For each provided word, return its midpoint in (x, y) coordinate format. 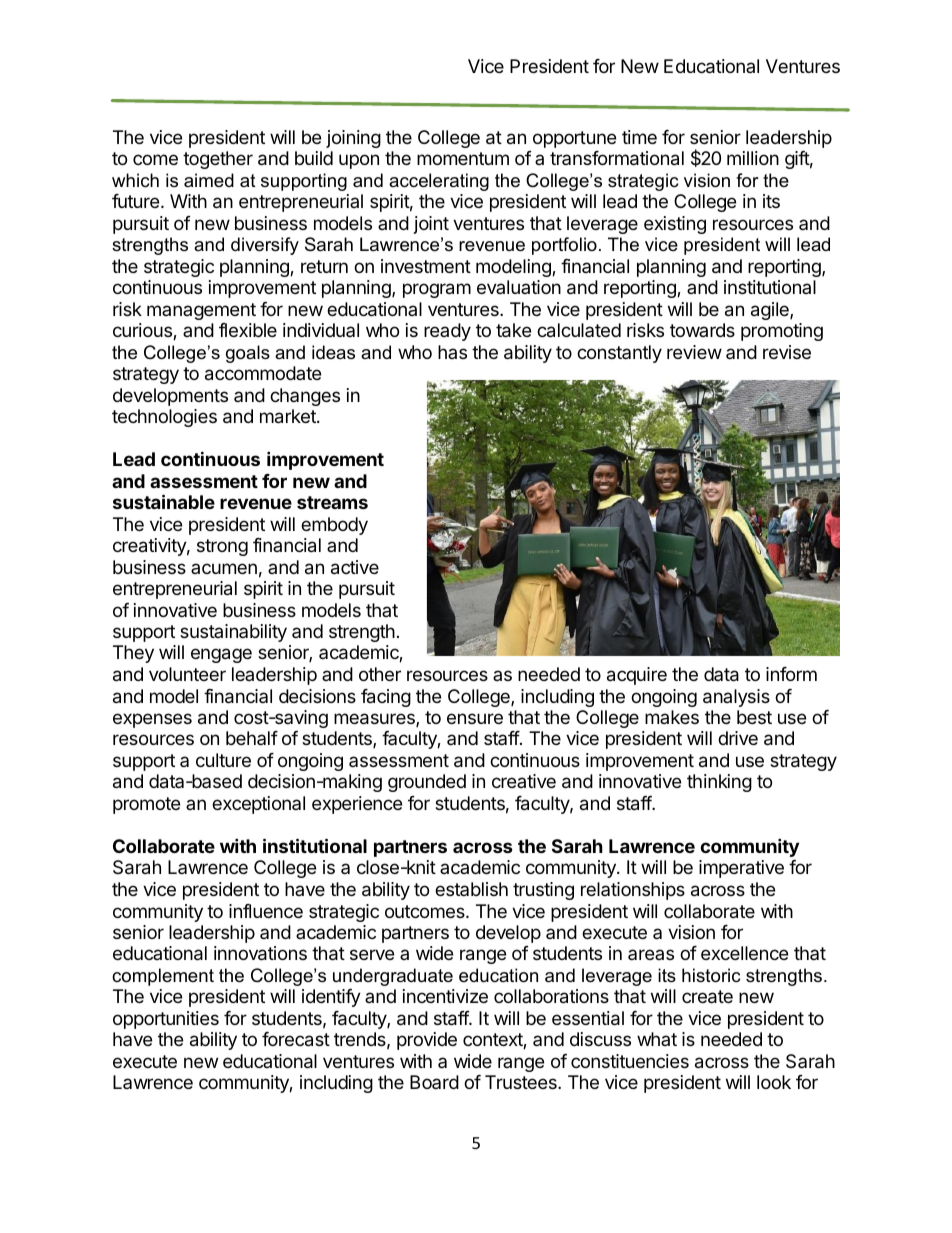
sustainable (164, 501)
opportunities (166, 1020)
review (694, 352)
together (218, 160)
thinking (719, 783)
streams (332, 502)
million (753, 158)
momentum (463, 158)
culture (223, 760)
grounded (427, 783)
